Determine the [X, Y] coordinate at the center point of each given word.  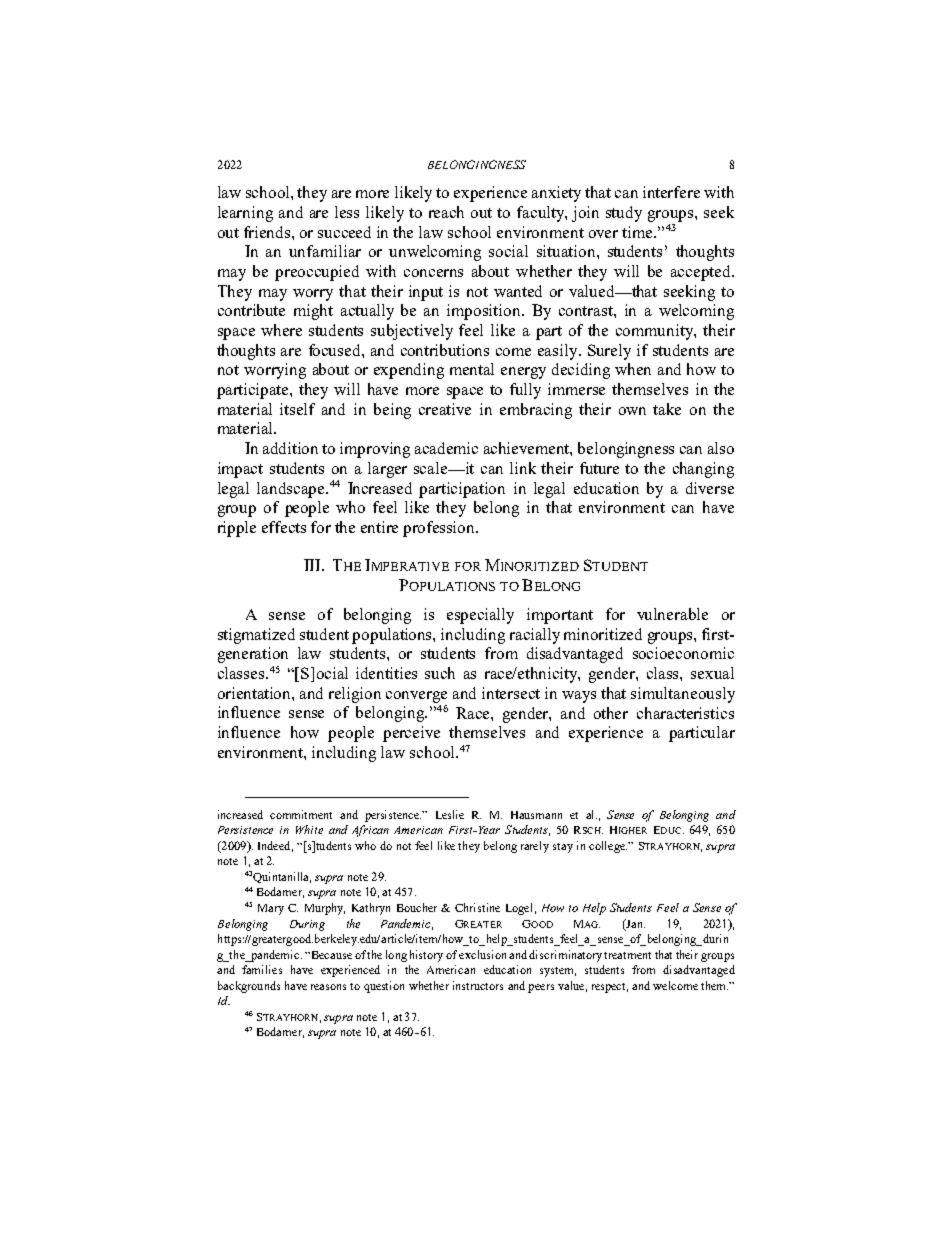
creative [445, 409]
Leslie [450, 814]
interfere [671, 192]
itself [297, 409]
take [667, 409]
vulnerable [672, 614]
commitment [301, 814]
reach [446, 212]
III [313, 565]
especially [480, 616]
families [262, 969]
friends [268, 232]
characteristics [685, 713]
